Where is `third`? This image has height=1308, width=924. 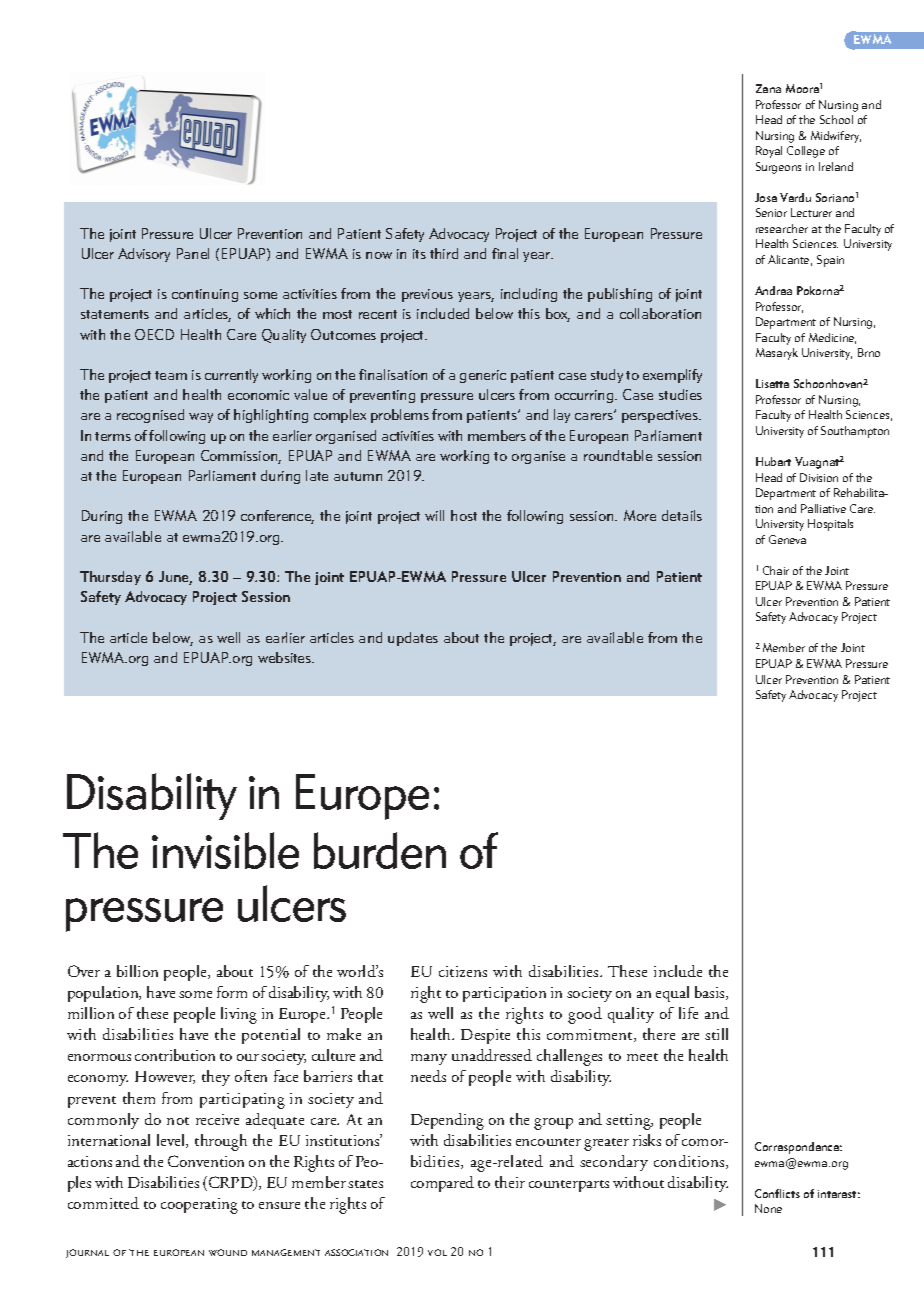
third is located at coordinates (444, 253).
